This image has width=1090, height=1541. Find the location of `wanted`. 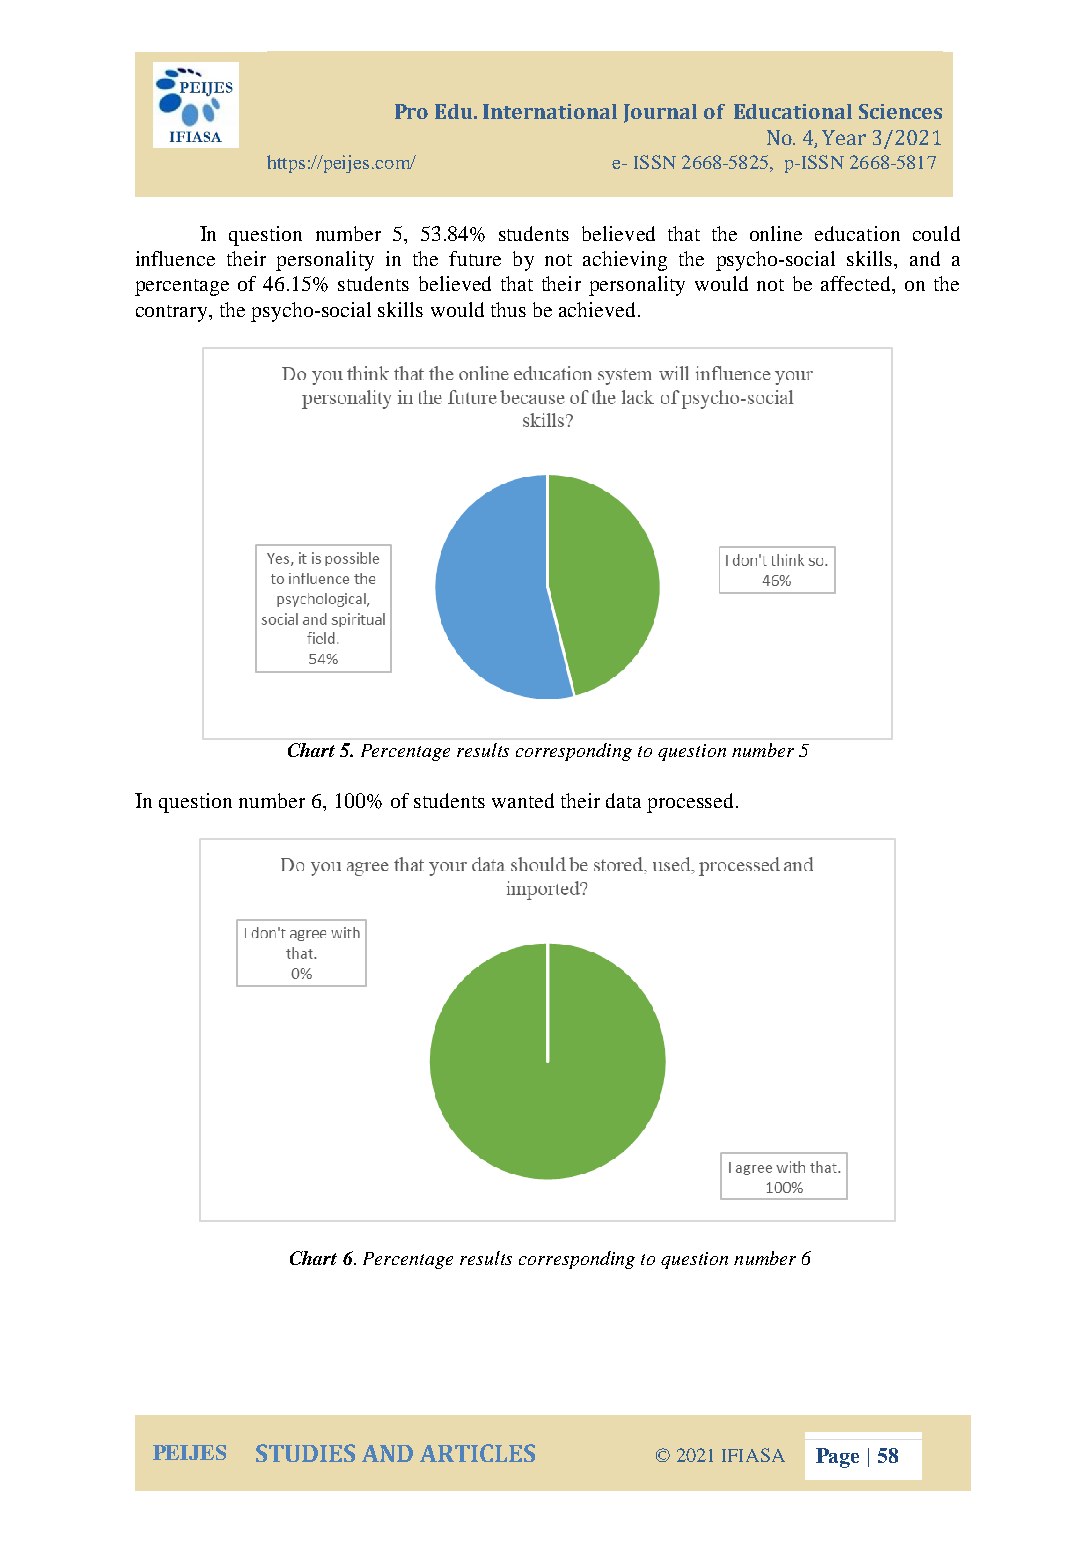

wanted is located at coordinates (523, 800).
